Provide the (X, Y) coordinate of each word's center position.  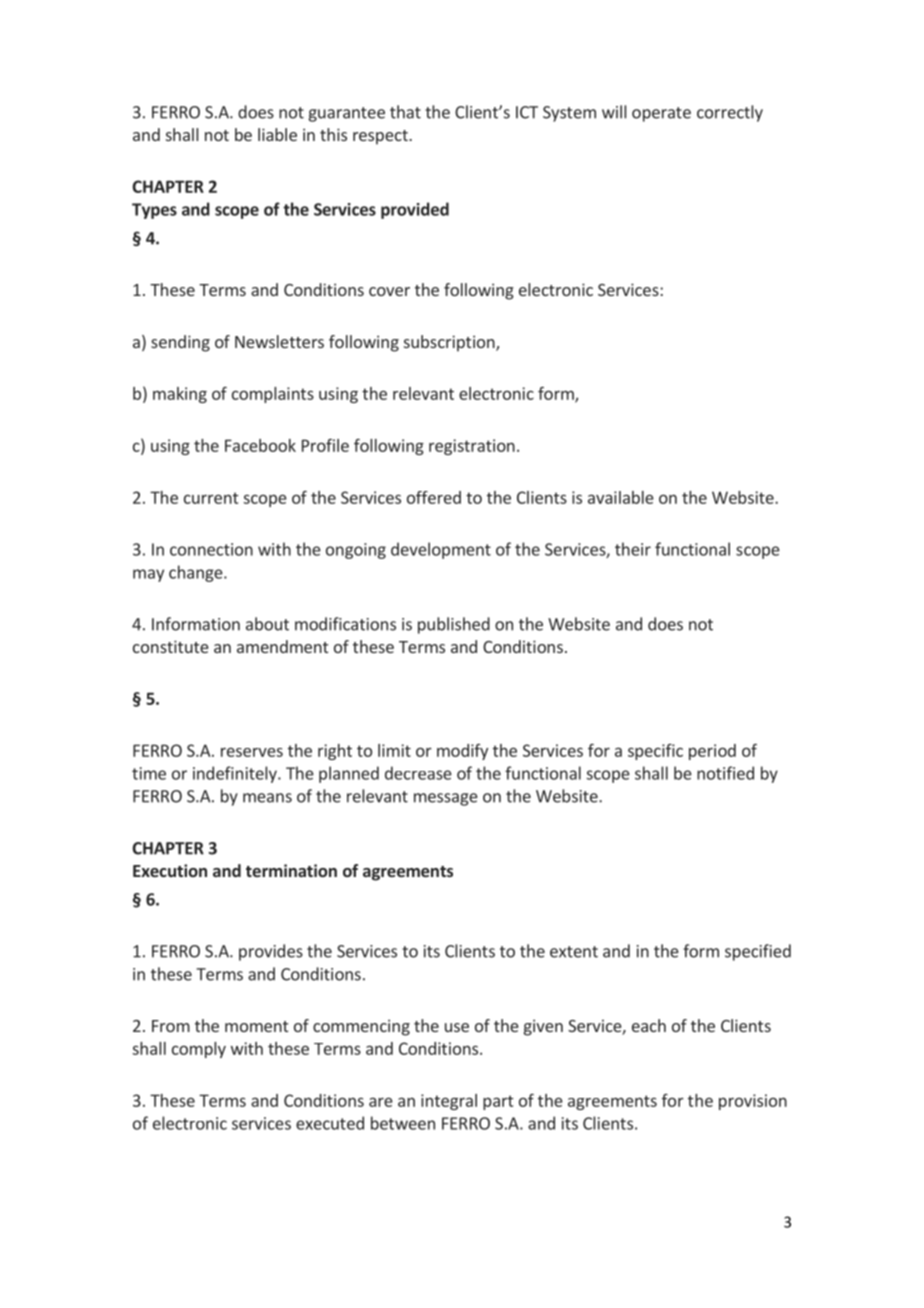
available (621, 497)
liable (277, 134)
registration (472, 447)
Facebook (260, 445)
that (405, 112)
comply (199, 1050)
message (446, 799)
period (712, 752)
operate (661, 114)
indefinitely (236, 774)
